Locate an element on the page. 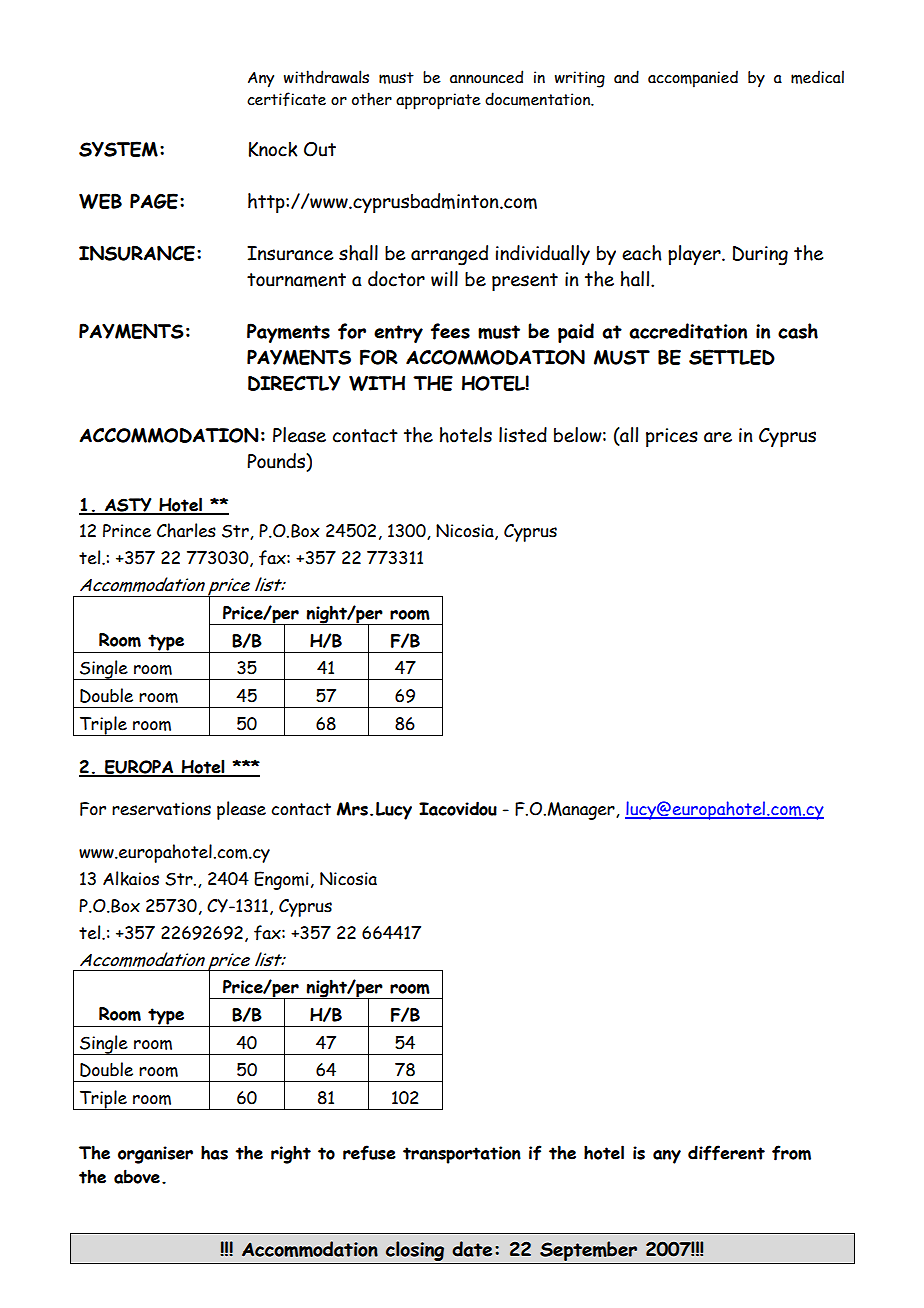 This image has width=924, height=1308. reservations is located at coordinates (161, 809).
